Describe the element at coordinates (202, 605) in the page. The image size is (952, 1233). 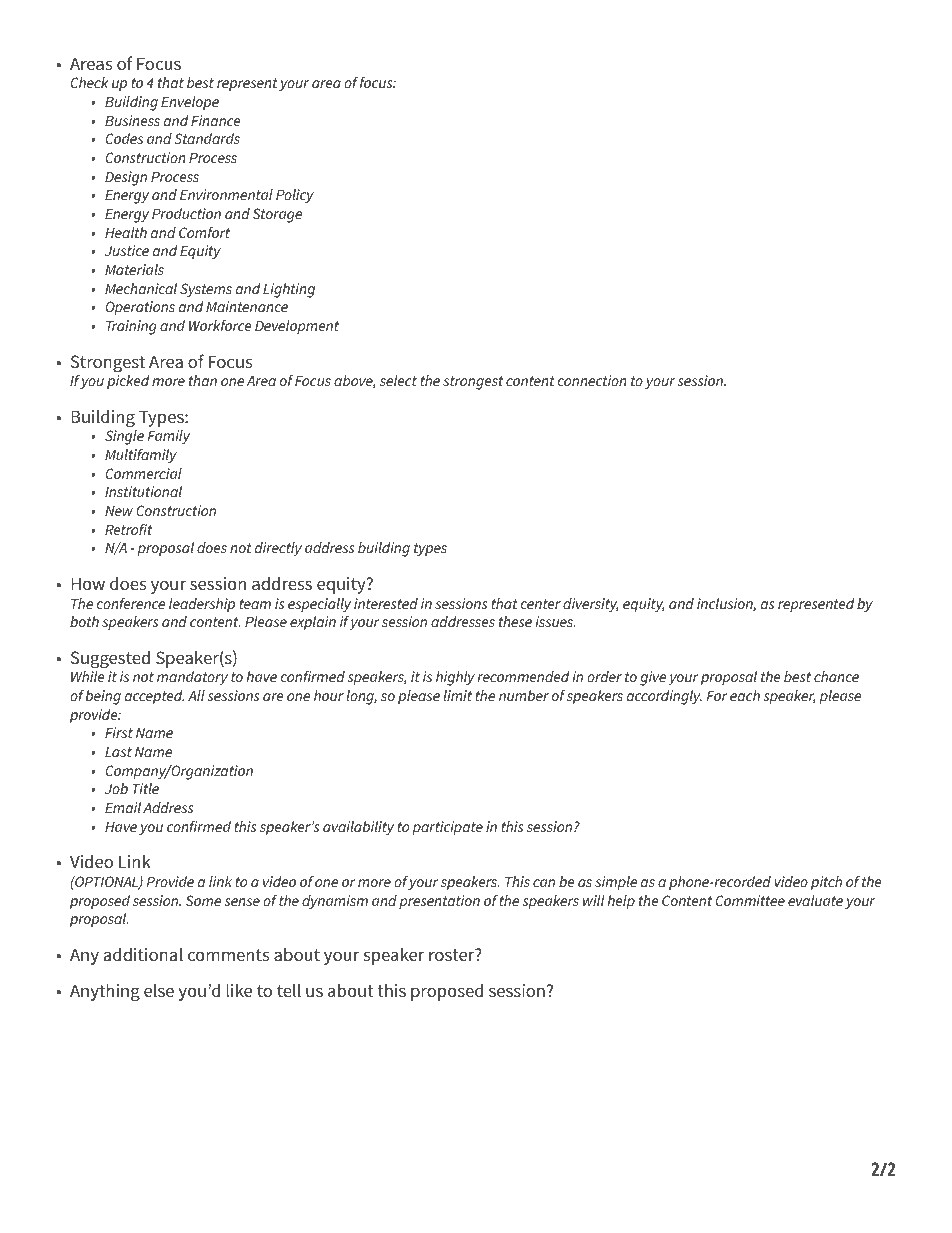
I see `leadership` at that location.
